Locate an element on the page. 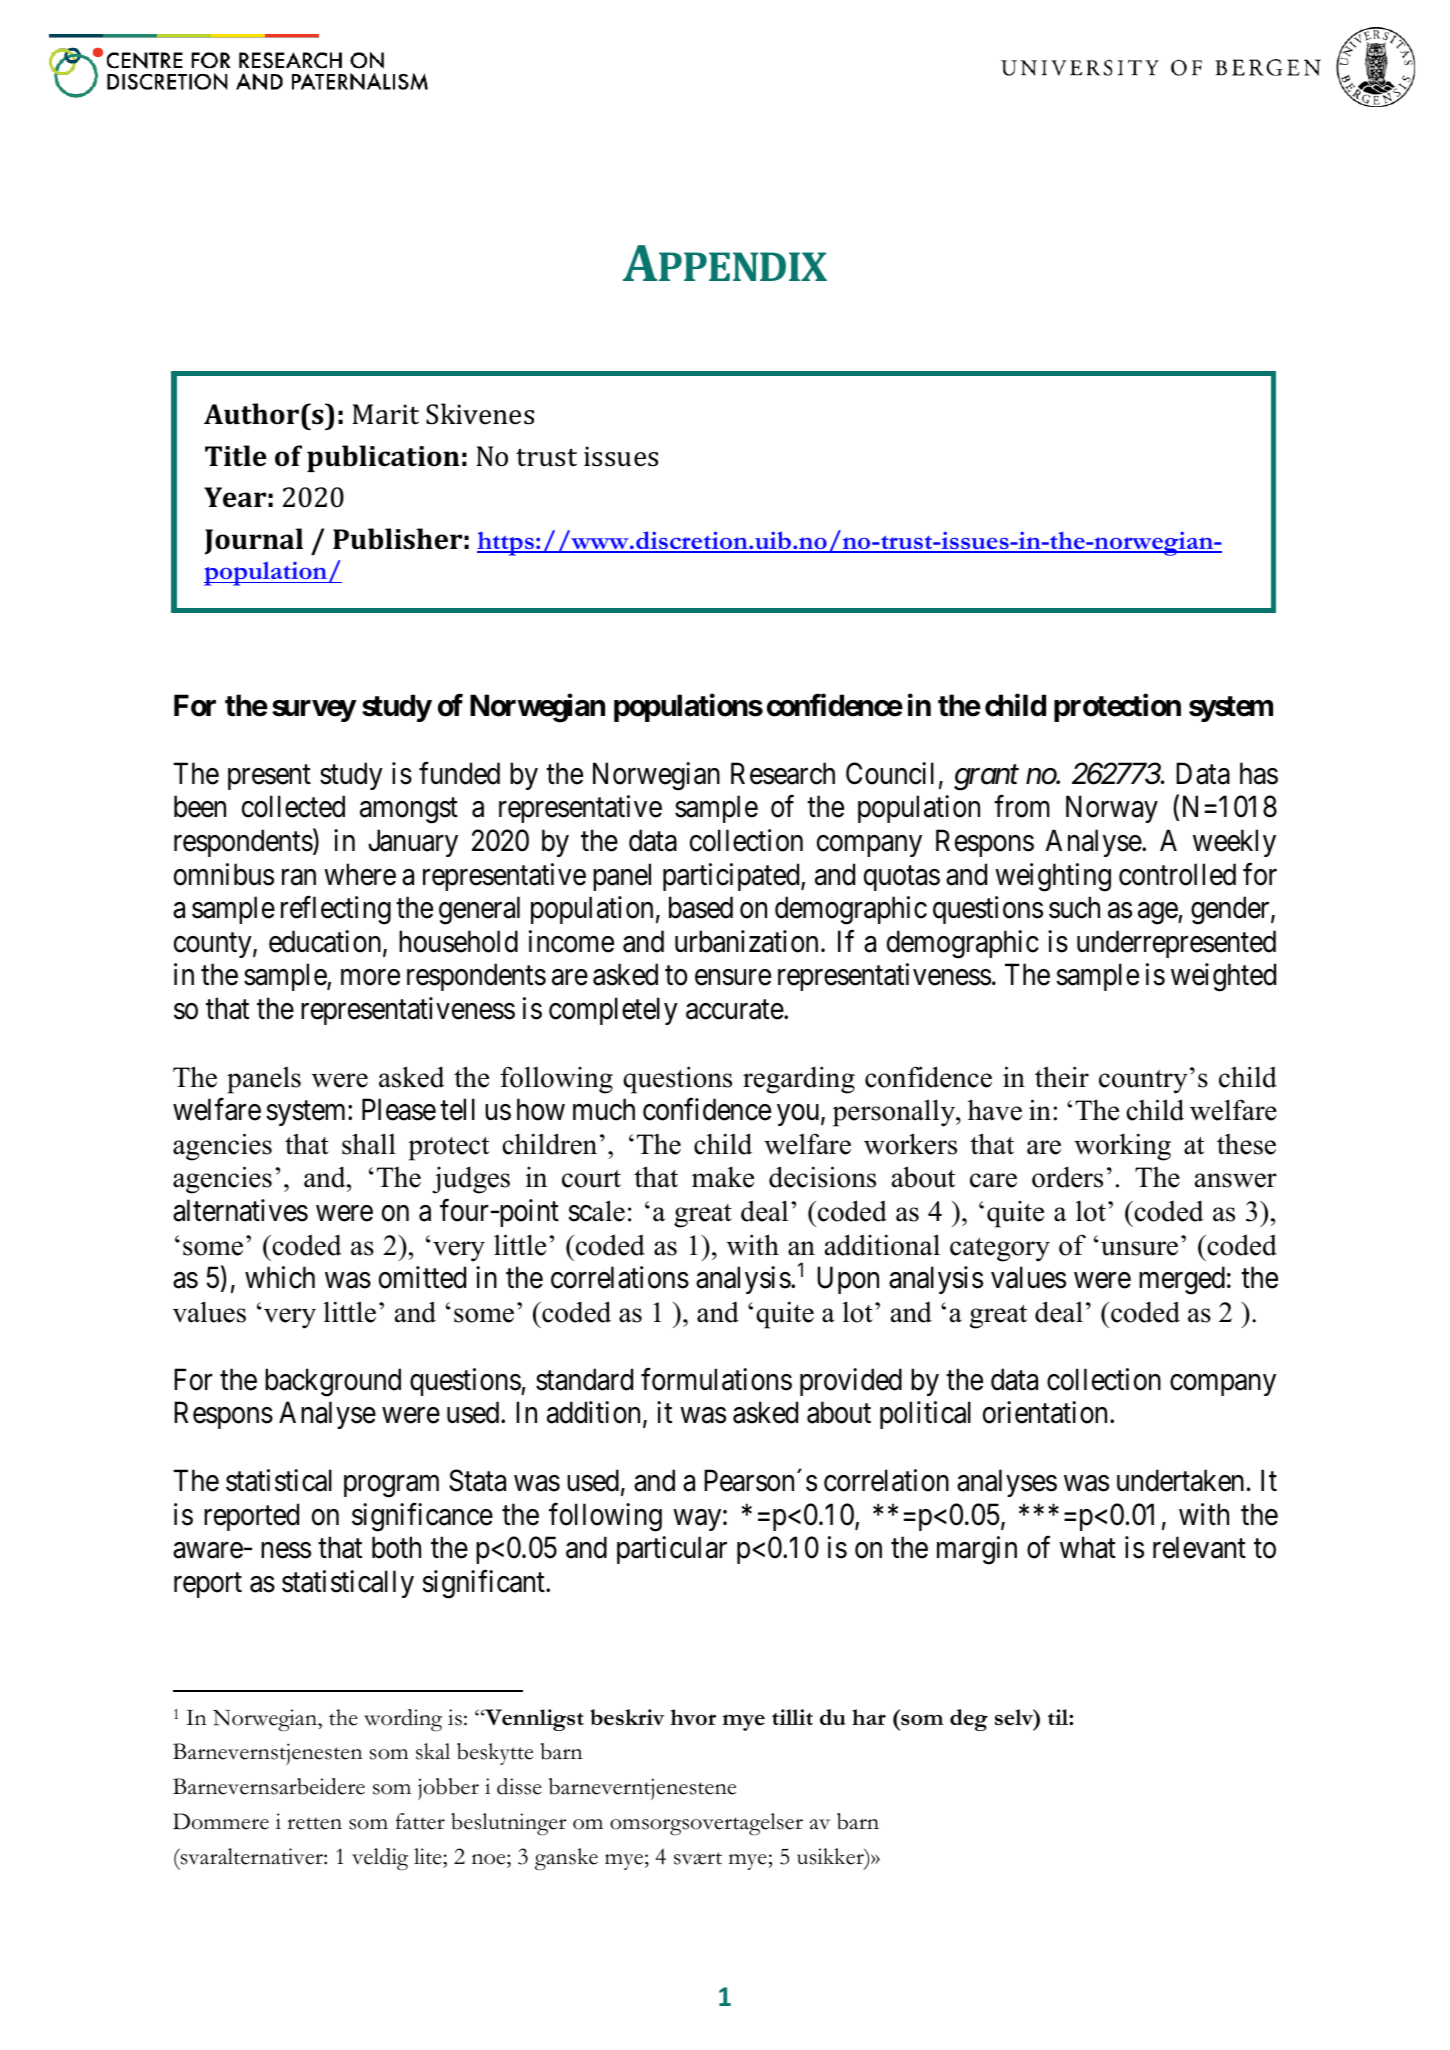 The width and height of the document is (1450, 2050). orientation is located at coordinates (1047, 1412).
